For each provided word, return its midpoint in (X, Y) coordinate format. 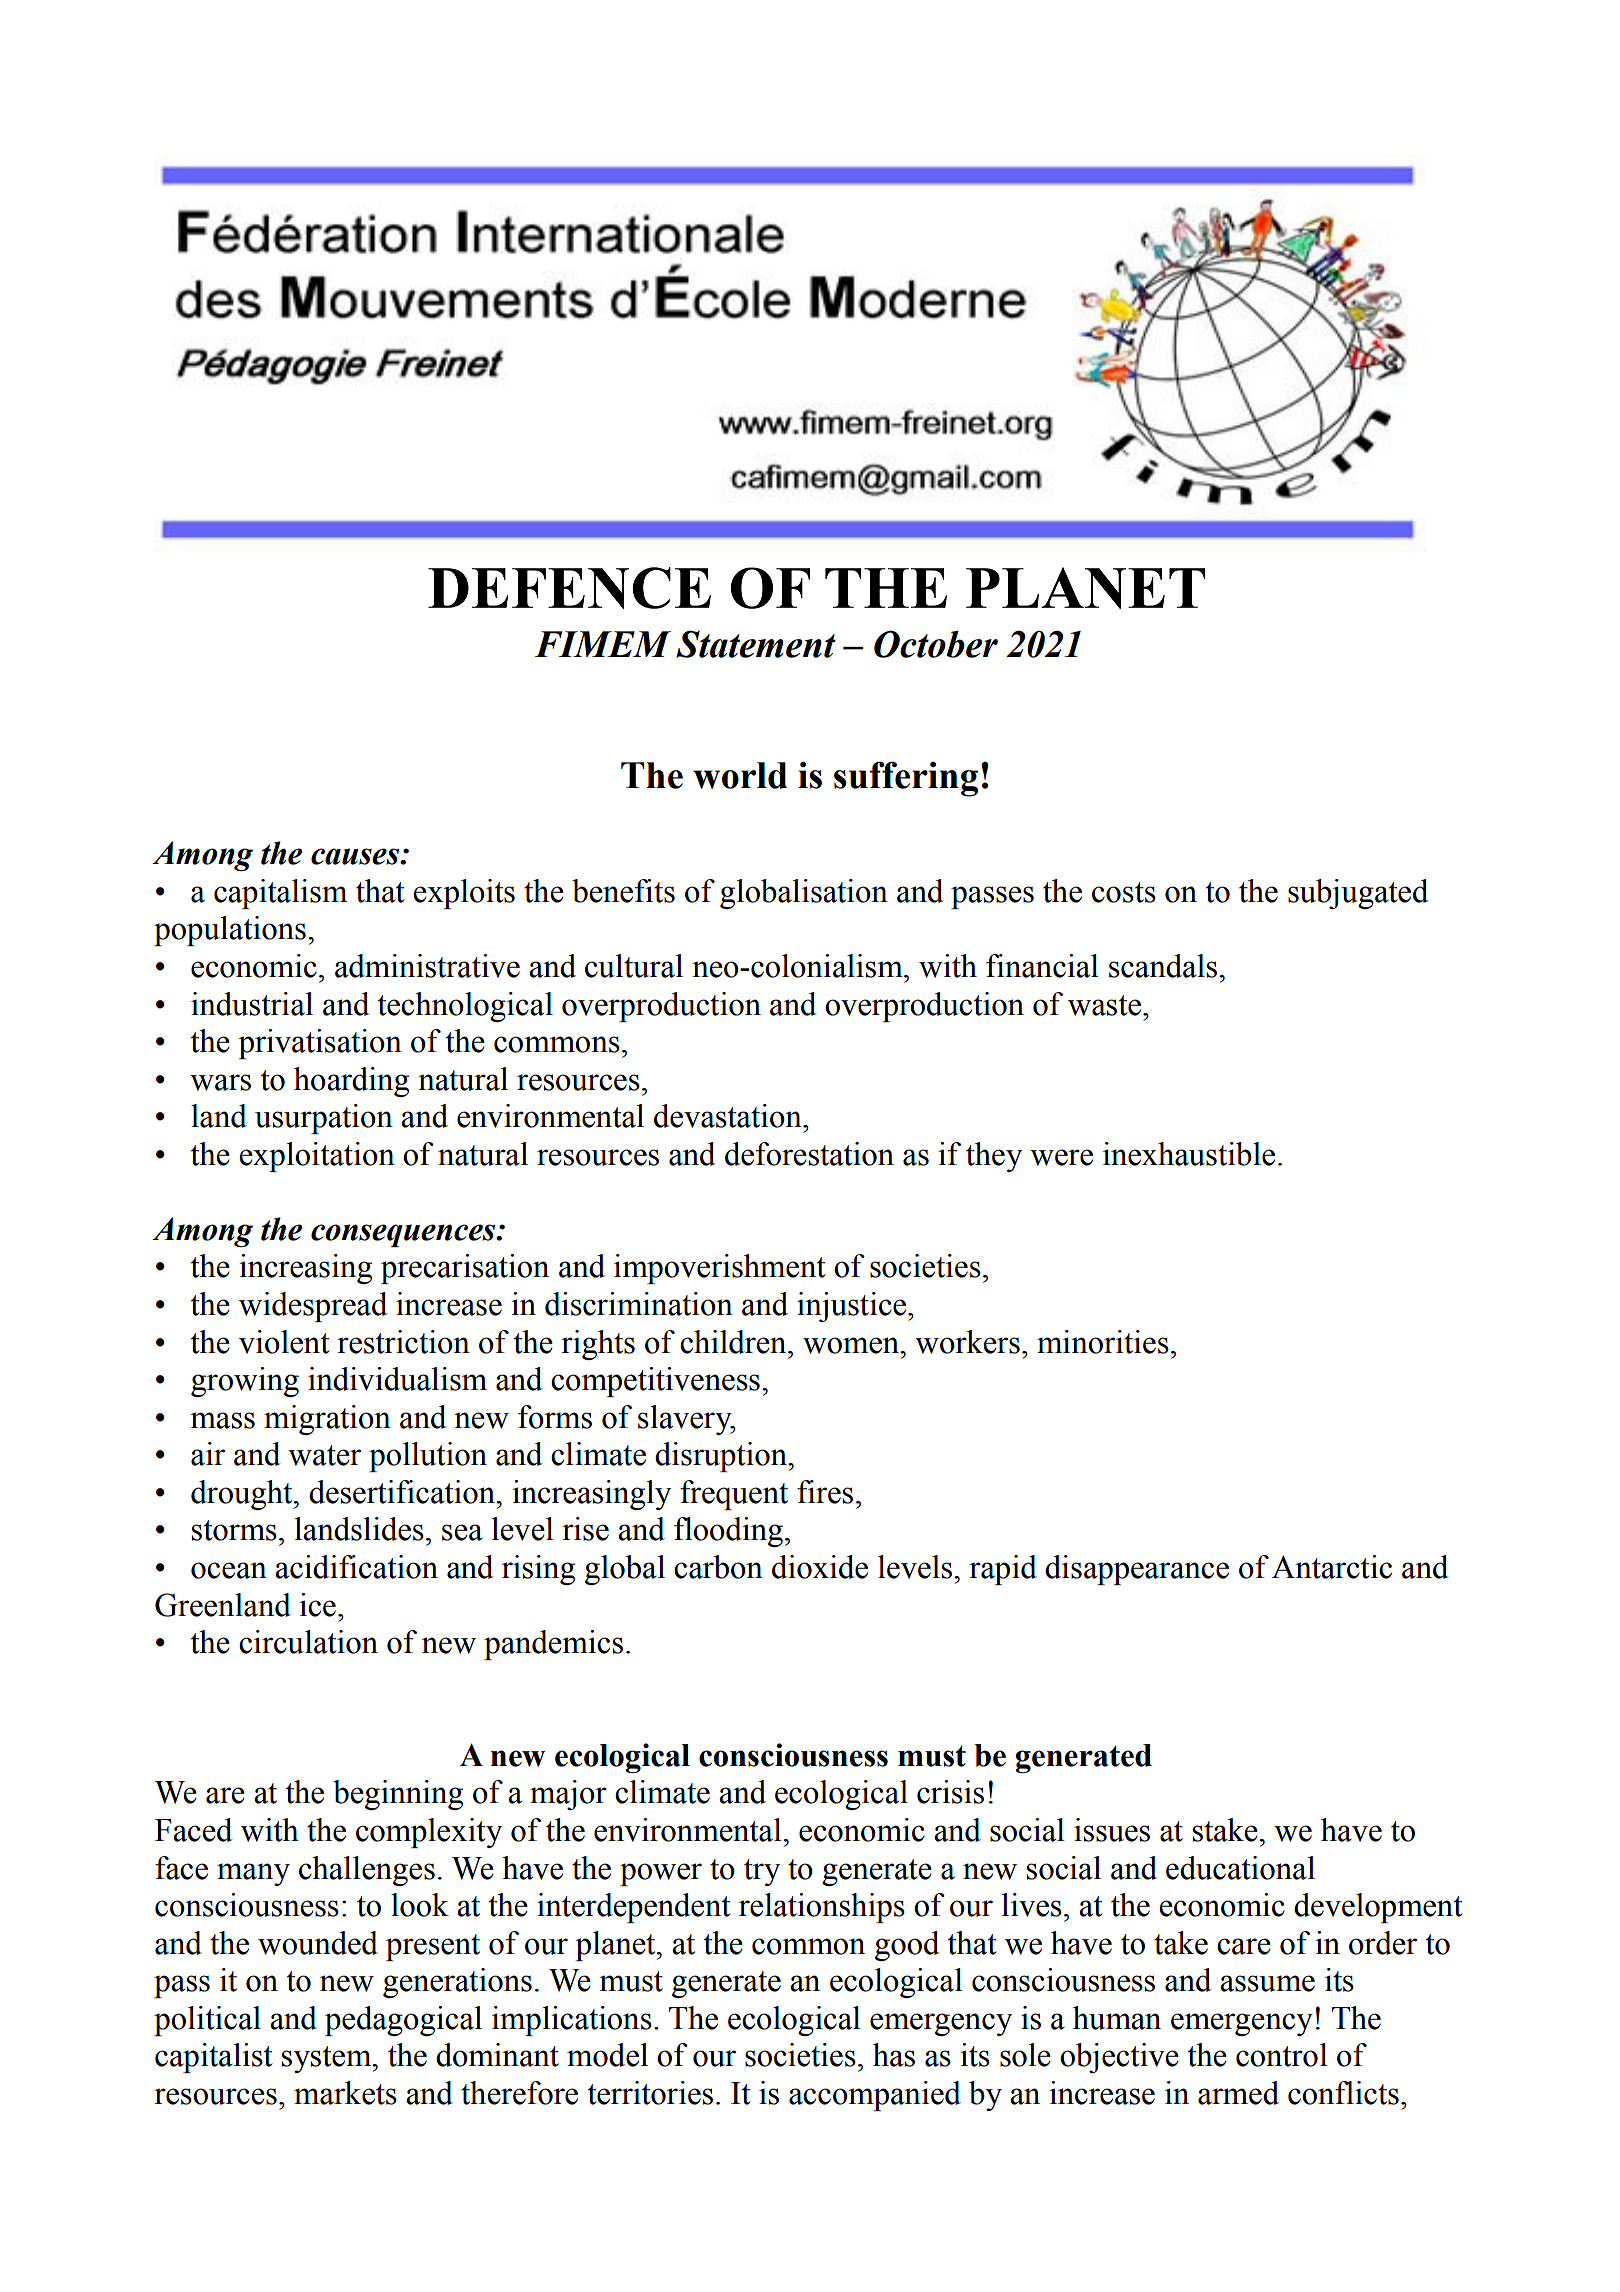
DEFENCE (569, 588)
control (1282, 2055)
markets (345, 2093)
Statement (756, 644)
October (936, 644)
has (894, 2055)
